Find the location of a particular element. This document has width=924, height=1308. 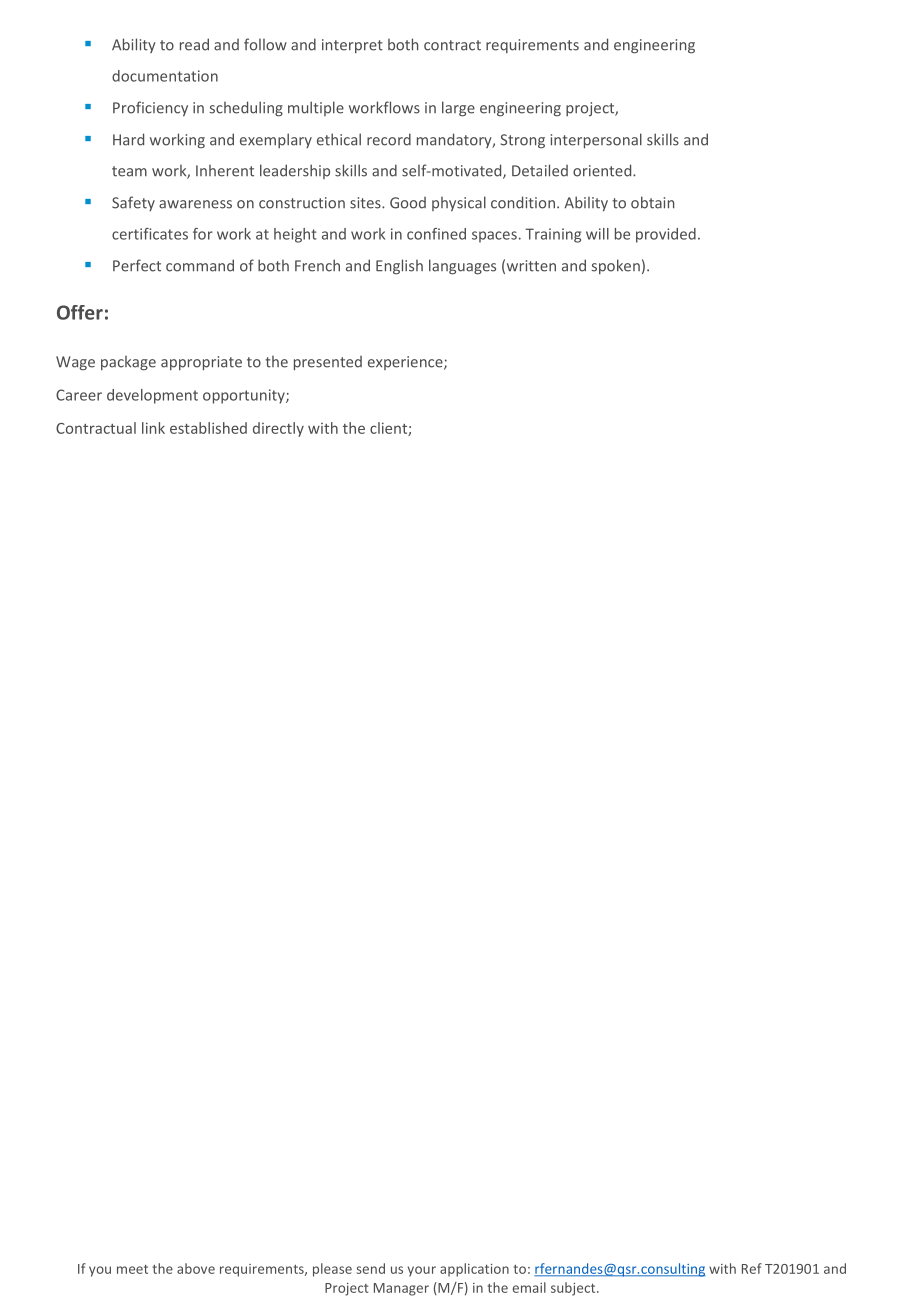

your is located at coordinates (422, 1271).
